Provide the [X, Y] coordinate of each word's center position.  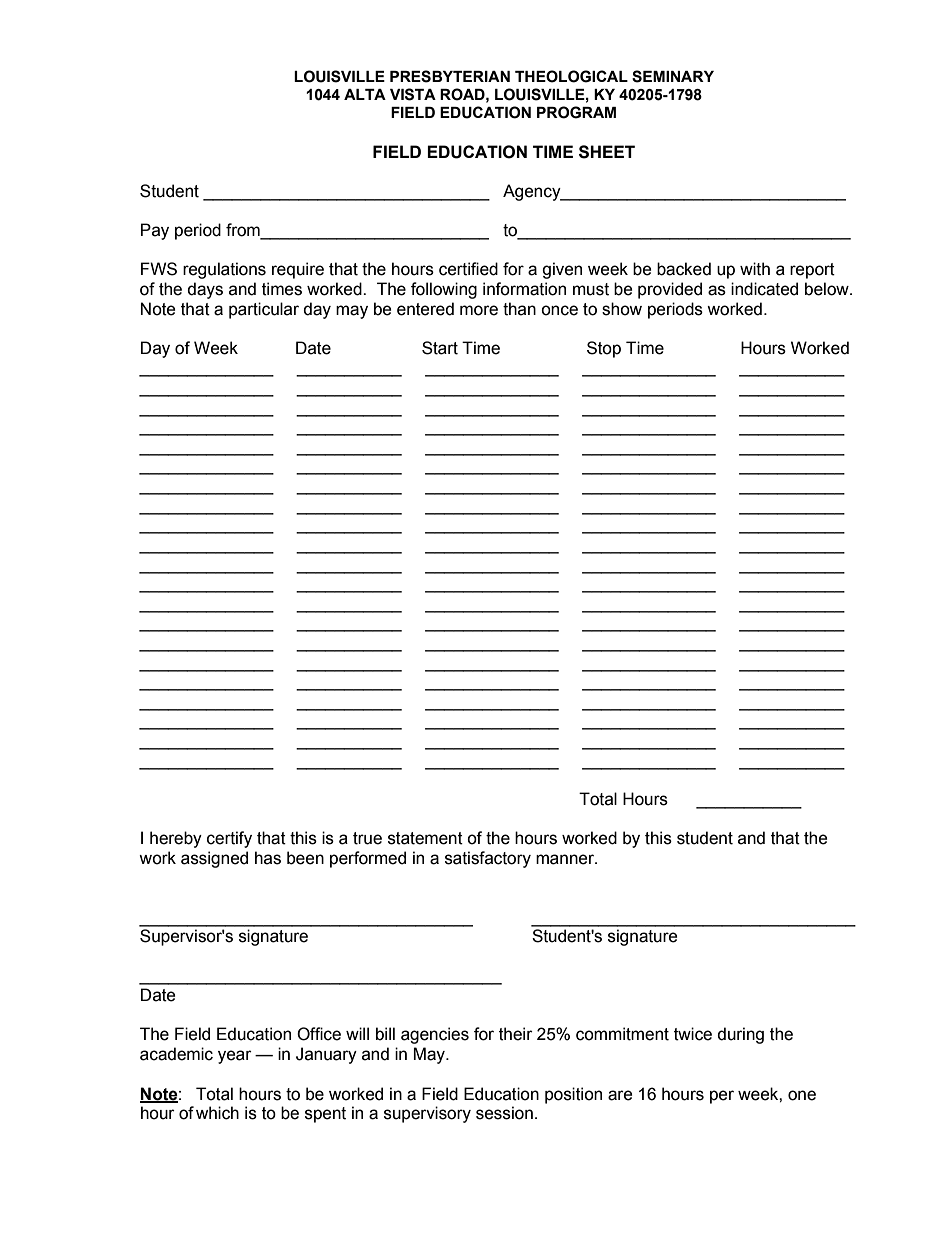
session [504, 1113]
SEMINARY [673, 76]
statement [425, 838]
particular [264, 310]
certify [229, 839]
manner [566, 859]
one [802, 1095]
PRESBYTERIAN [450, 76]
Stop [604, 349]
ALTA [365, 94]
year [235, 1057]
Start [440, 348]
